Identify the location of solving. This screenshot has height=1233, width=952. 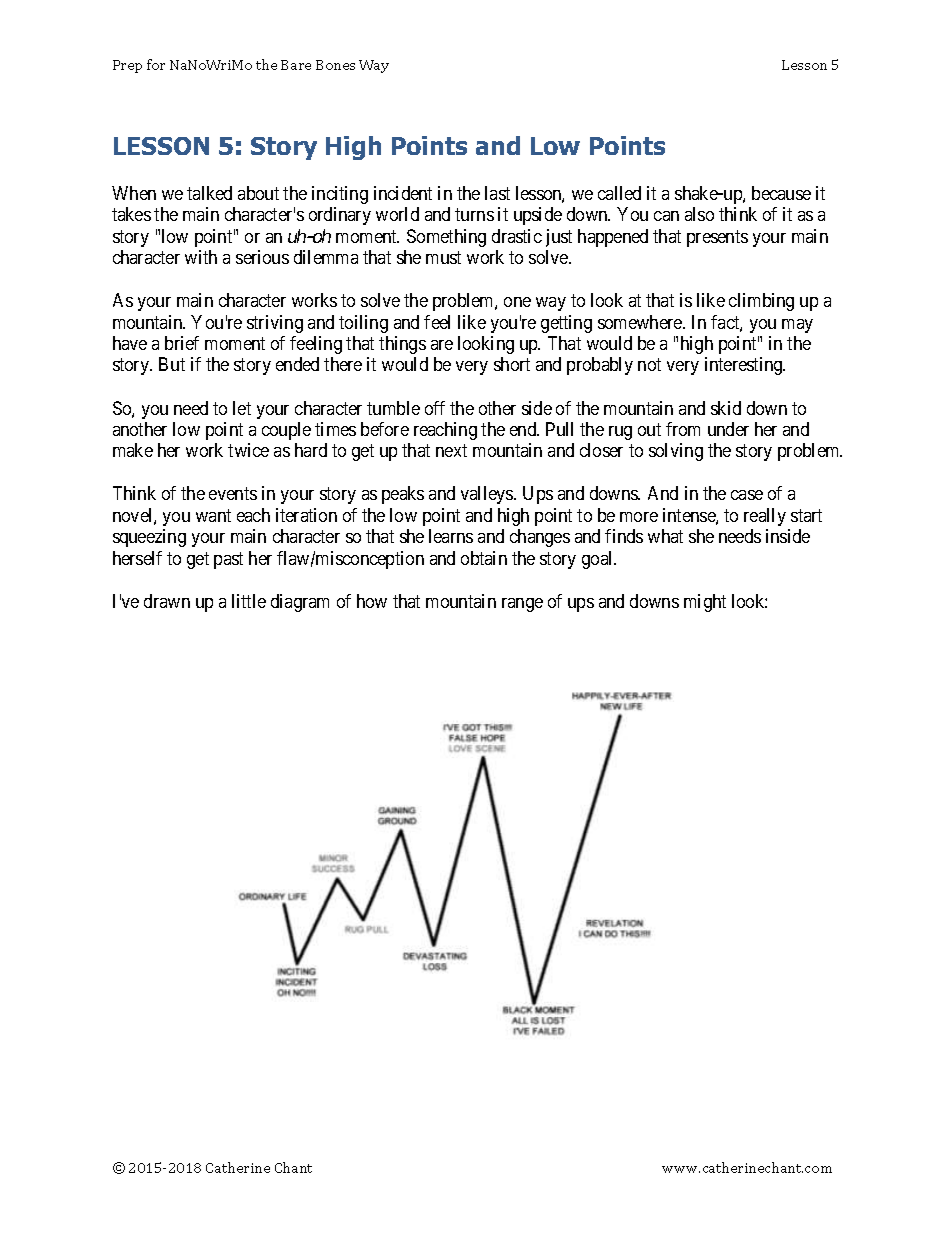
(676, 452).
